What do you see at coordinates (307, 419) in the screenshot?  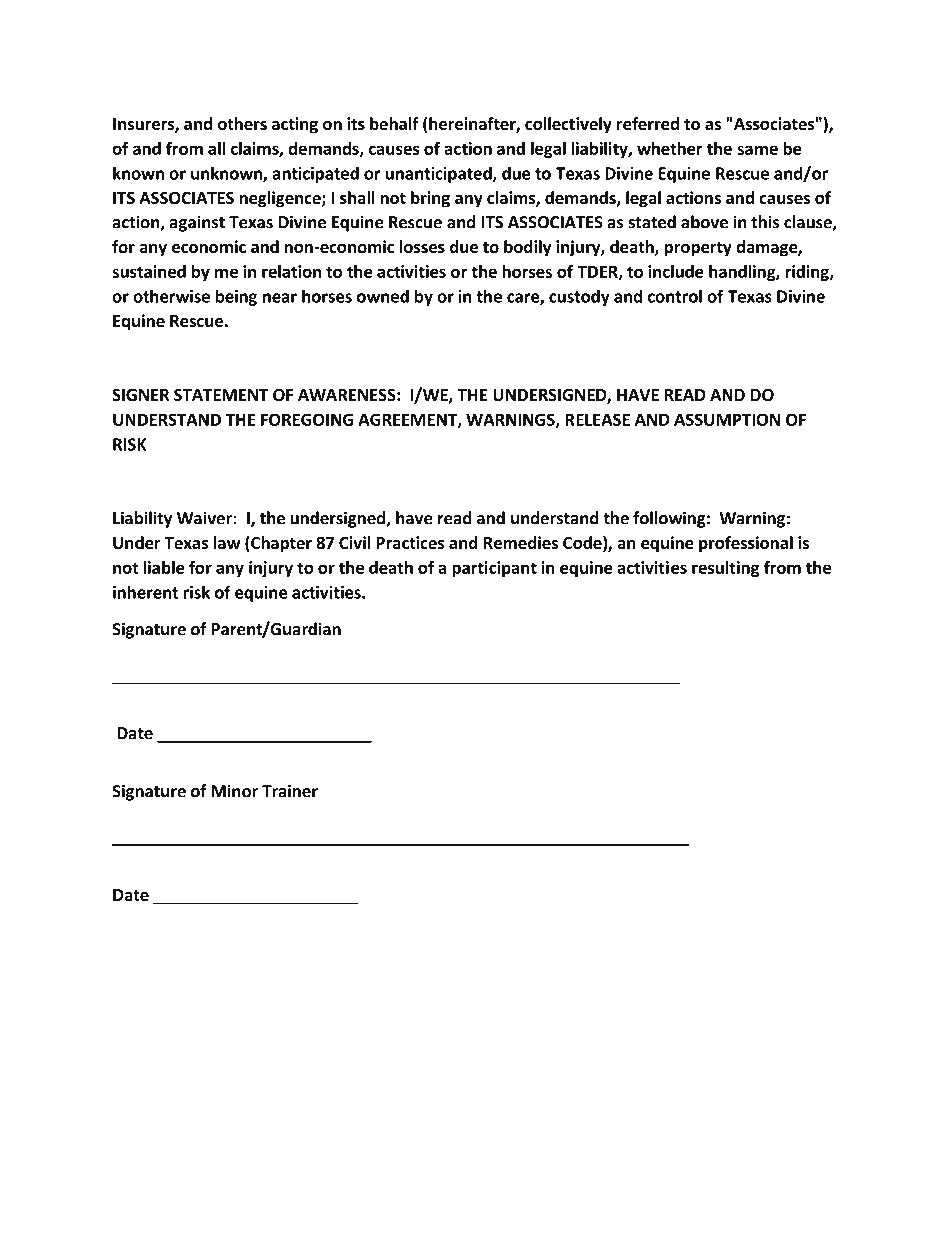 I see `FOREGOING` at bounding box center [307, 419].
